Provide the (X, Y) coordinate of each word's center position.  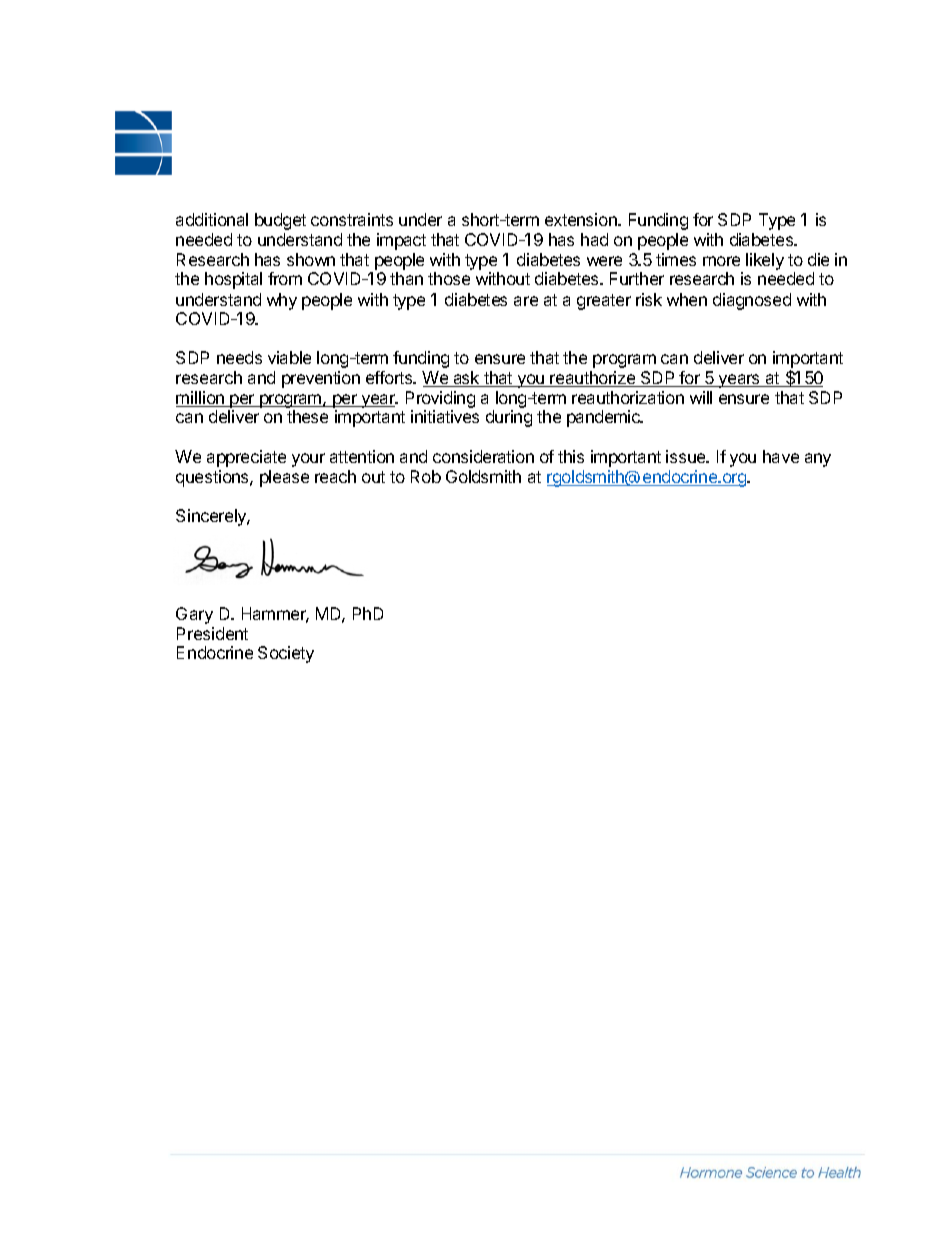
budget (280, 221)
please (284, 478)
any (818, 460)
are (526, 301)
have (781, 456)
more (721, 261)
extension (582, 219)
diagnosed (752, 301)
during (509, 418)
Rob (426, 476)
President (212, 633)
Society (286, 654)
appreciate (246, 458)
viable (289, 357)
